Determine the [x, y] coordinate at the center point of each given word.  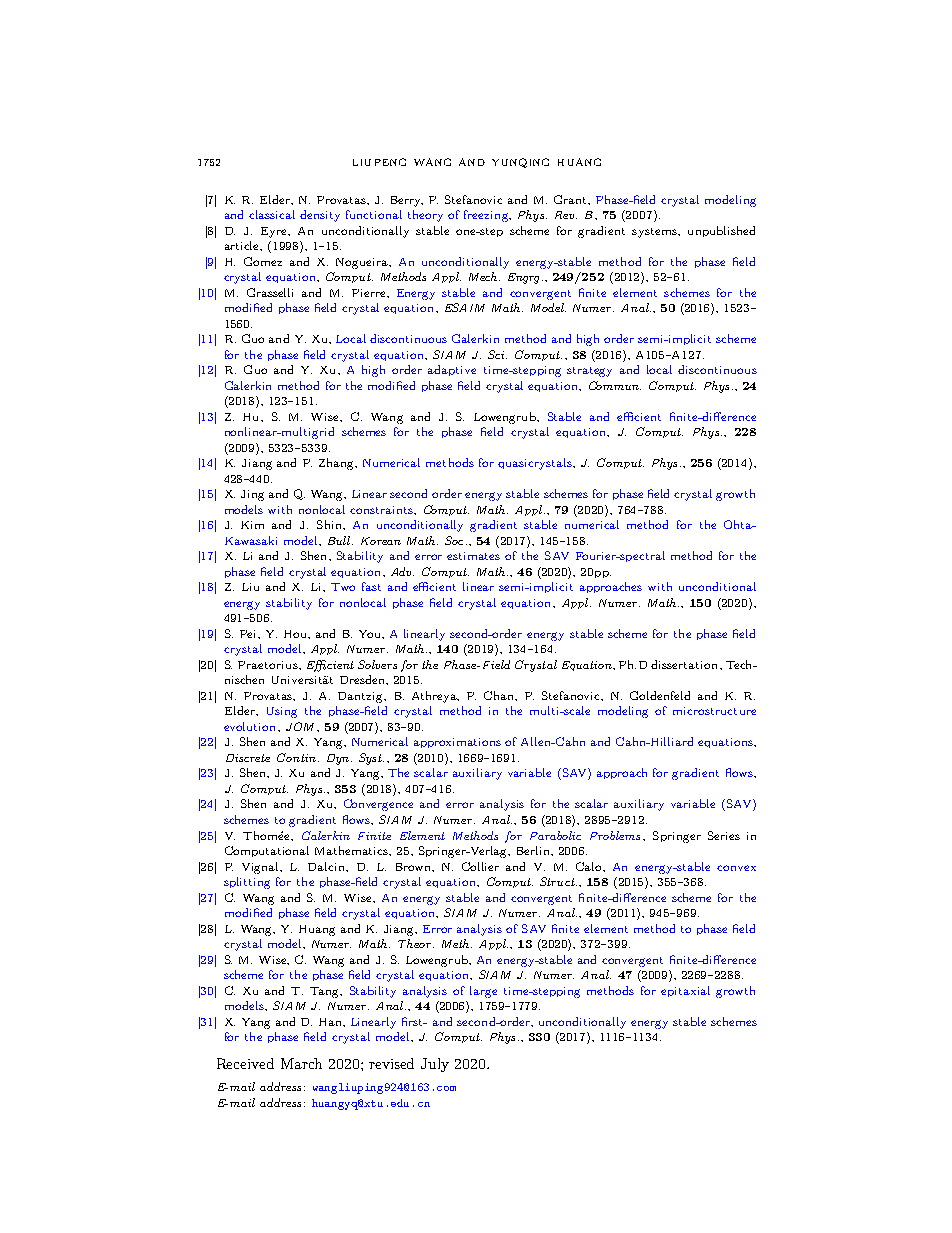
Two [343, 587]
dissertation [686, 664]
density [320, 216]
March [301, 1063]
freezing [487, 216]
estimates [473, 556]
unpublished [721, 231]
